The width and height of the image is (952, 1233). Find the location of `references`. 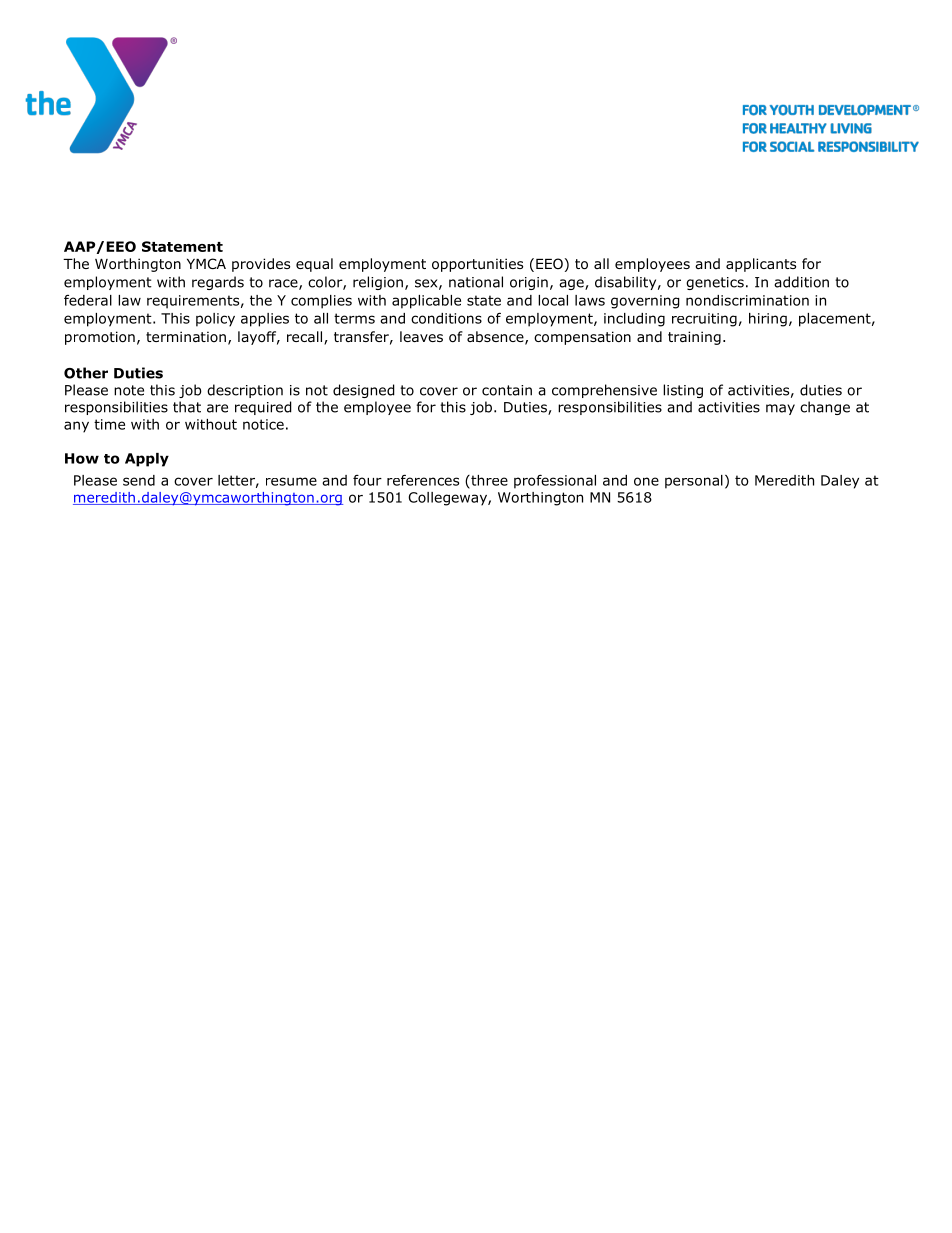

references is located at coordinates (423, 480).
